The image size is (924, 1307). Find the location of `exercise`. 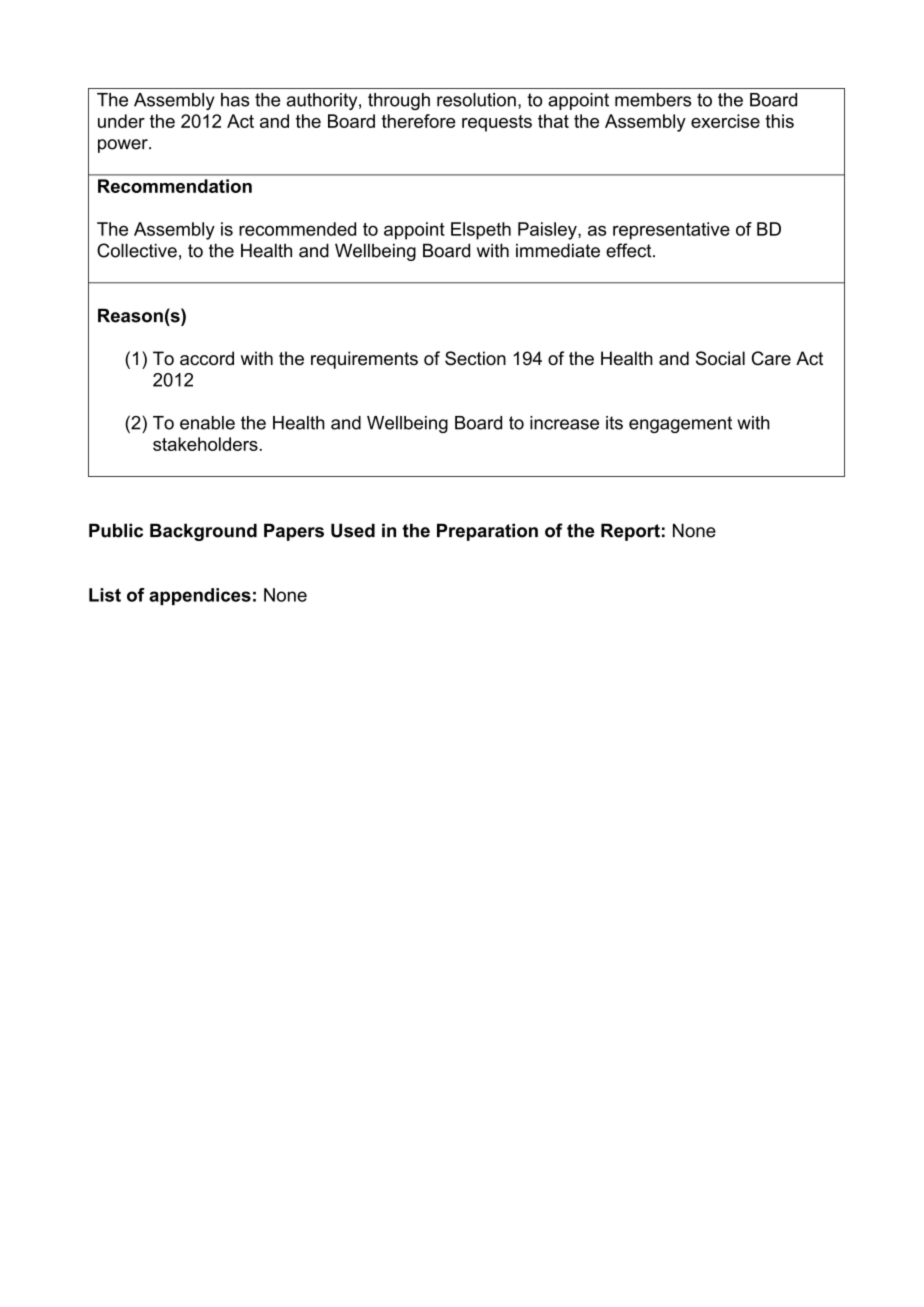

exercise is located at coordinates (725, 121).
